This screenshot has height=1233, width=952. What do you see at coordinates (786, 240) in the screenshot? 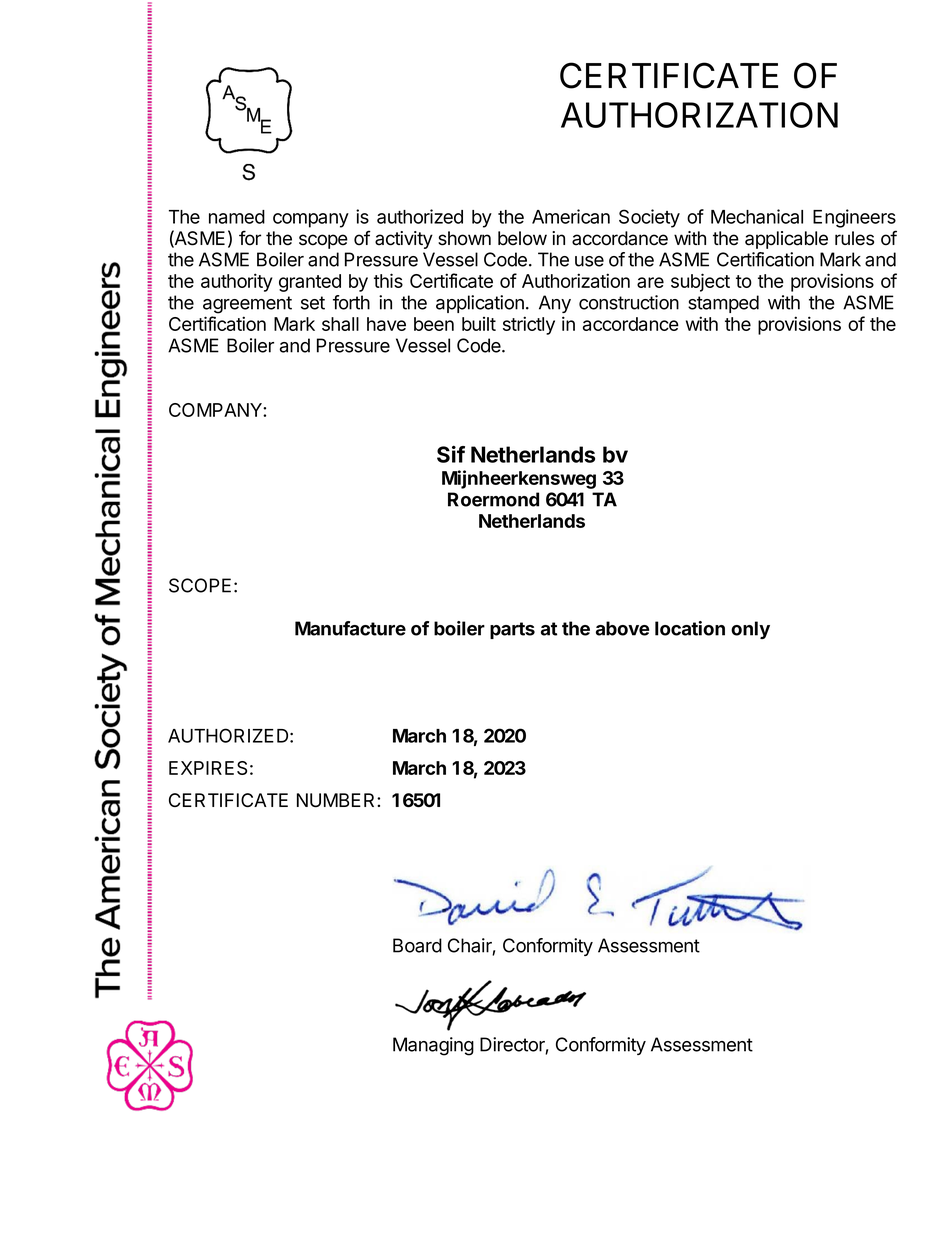
I see `applicable` at bounding box center [786, 240].
